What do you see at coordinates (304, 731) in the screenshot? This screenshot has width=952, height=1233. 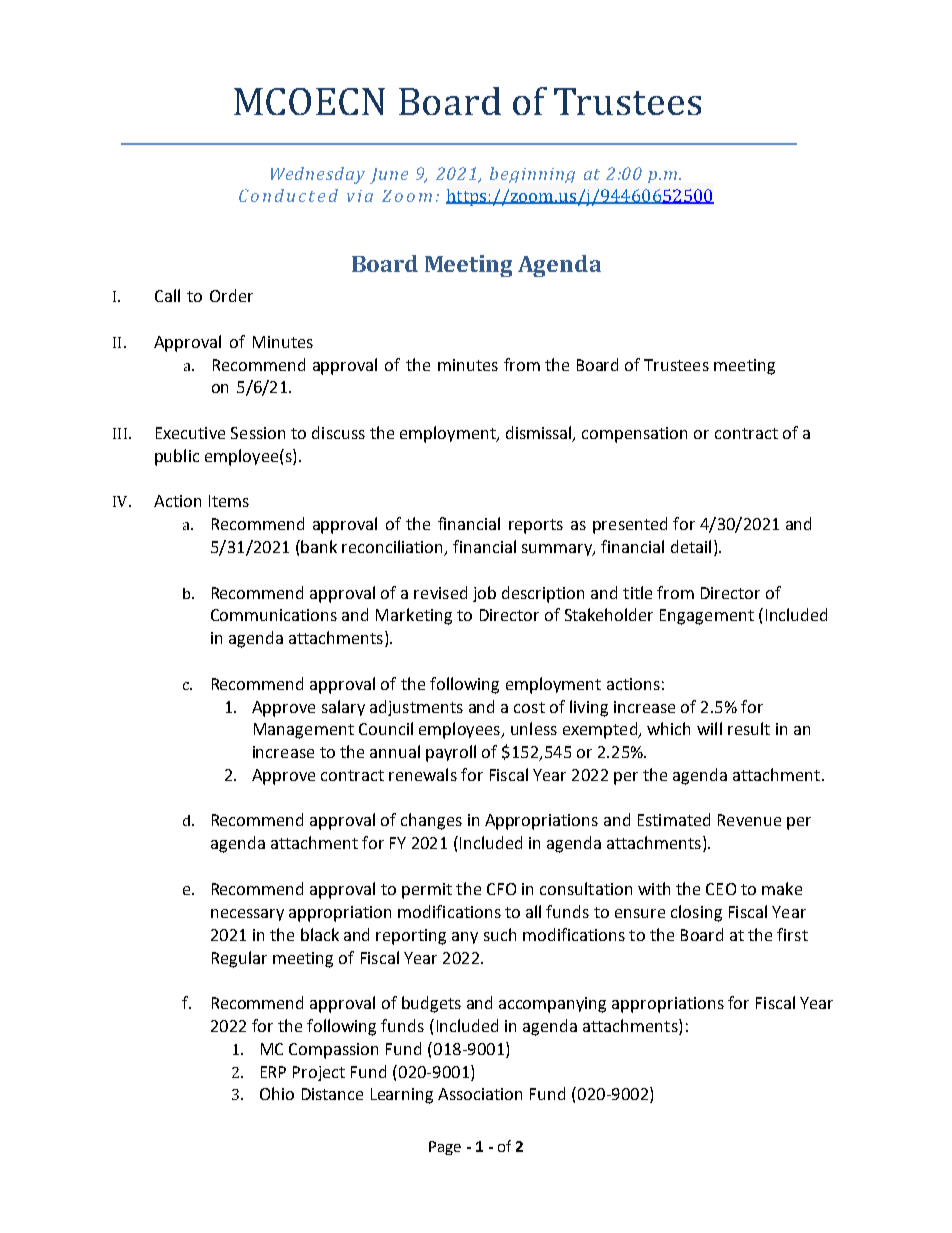 I see `Management` at bounding box center [304, 731].
